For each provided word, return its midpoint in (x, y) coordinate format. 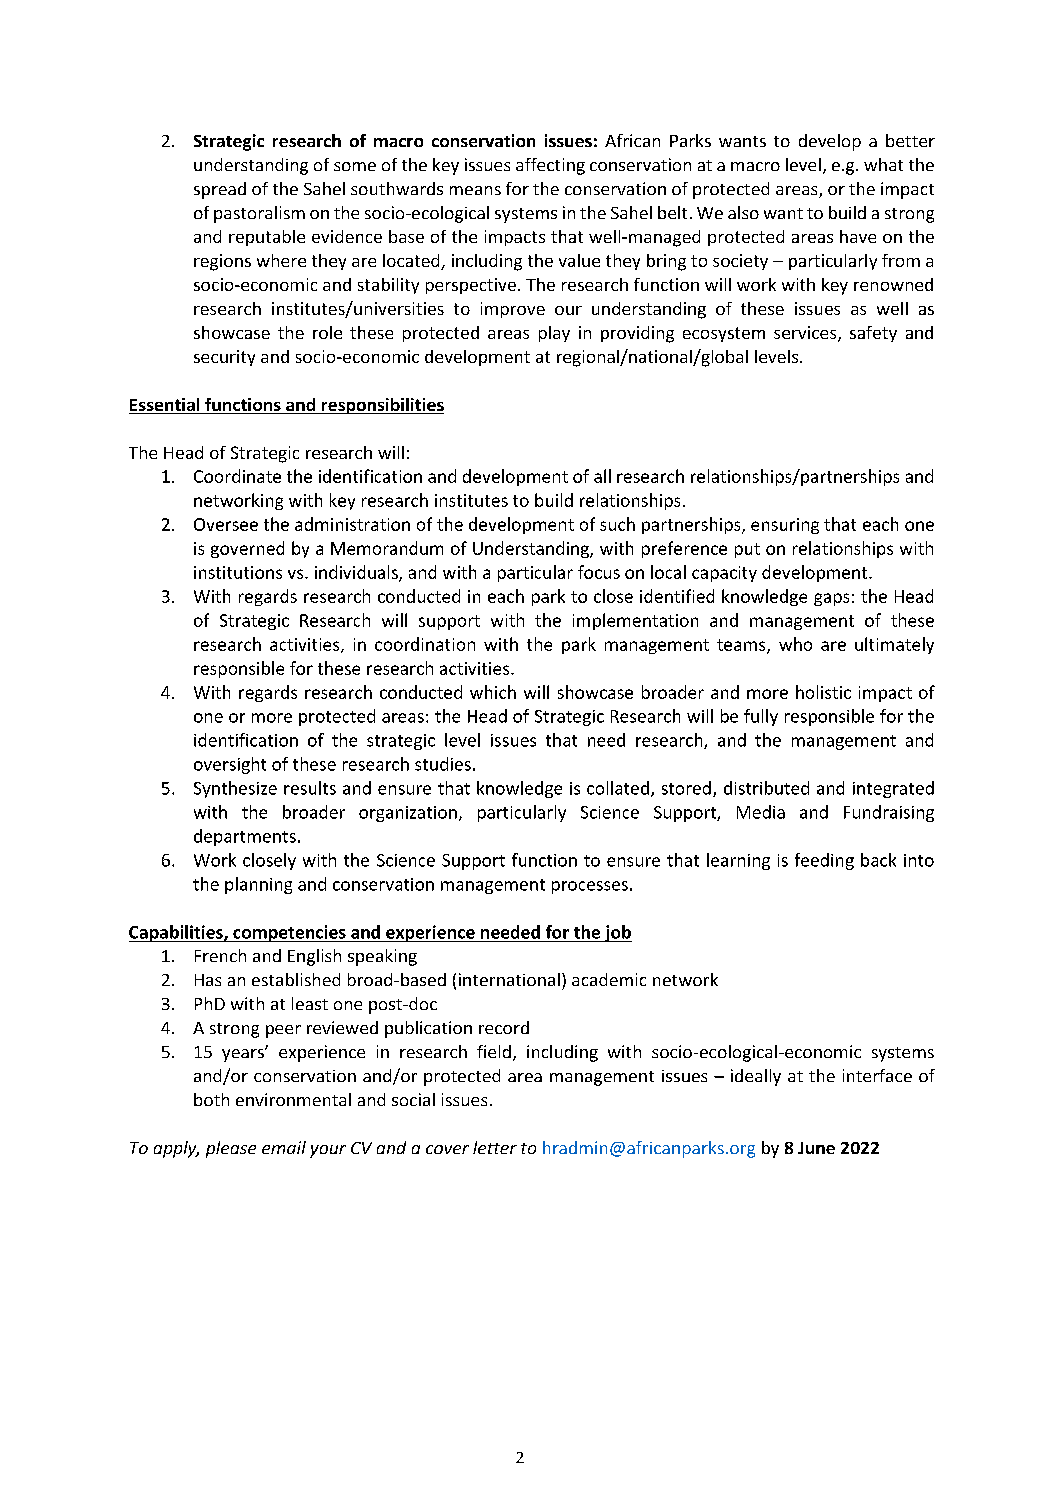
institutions (238, 572)
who (795, 644)
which (493, 692)
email (284, 1147)
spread (220, 190)
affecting (550, 166)
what (883, 164)
